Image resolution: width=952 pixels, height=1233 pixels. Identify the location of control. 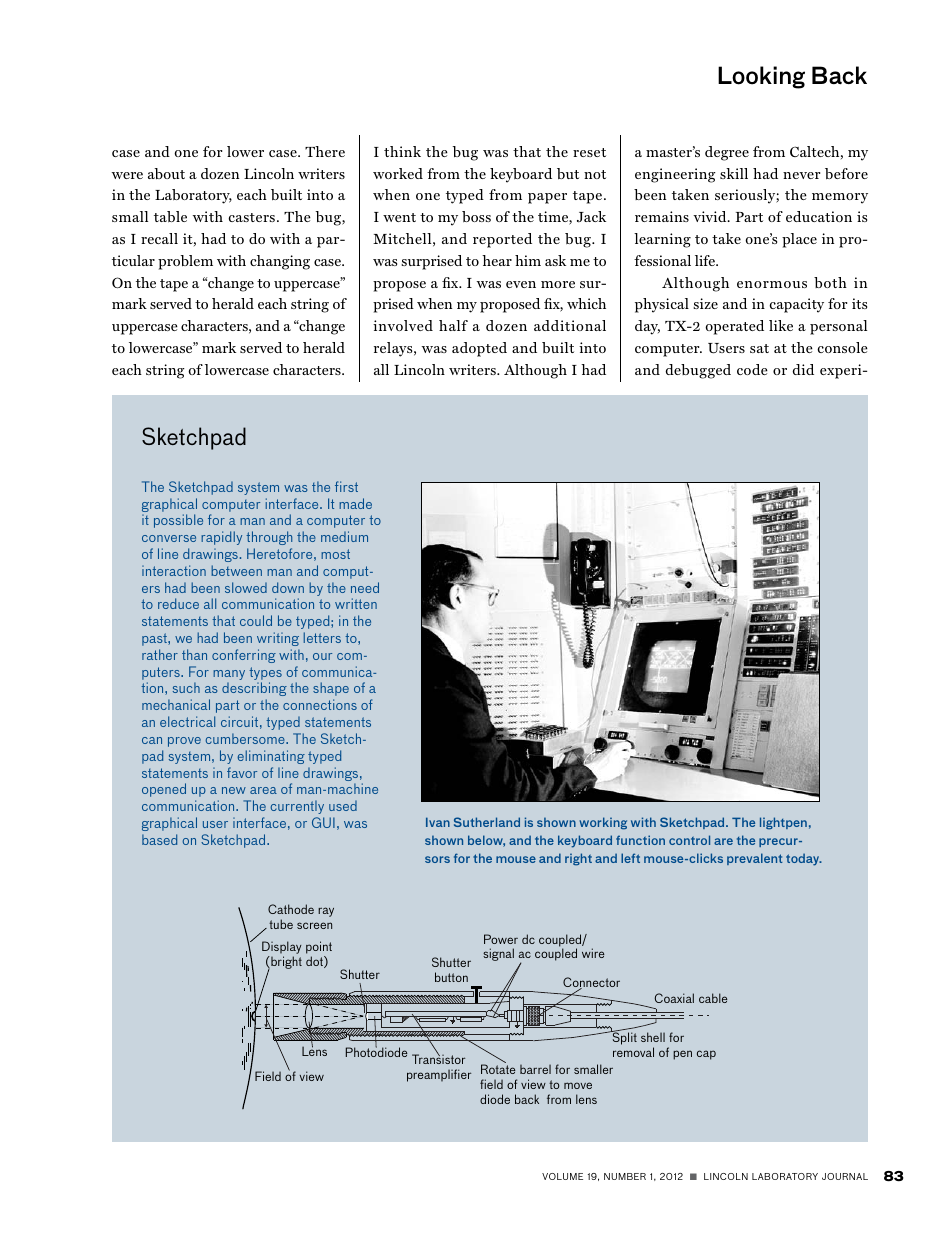
(689, 840).
